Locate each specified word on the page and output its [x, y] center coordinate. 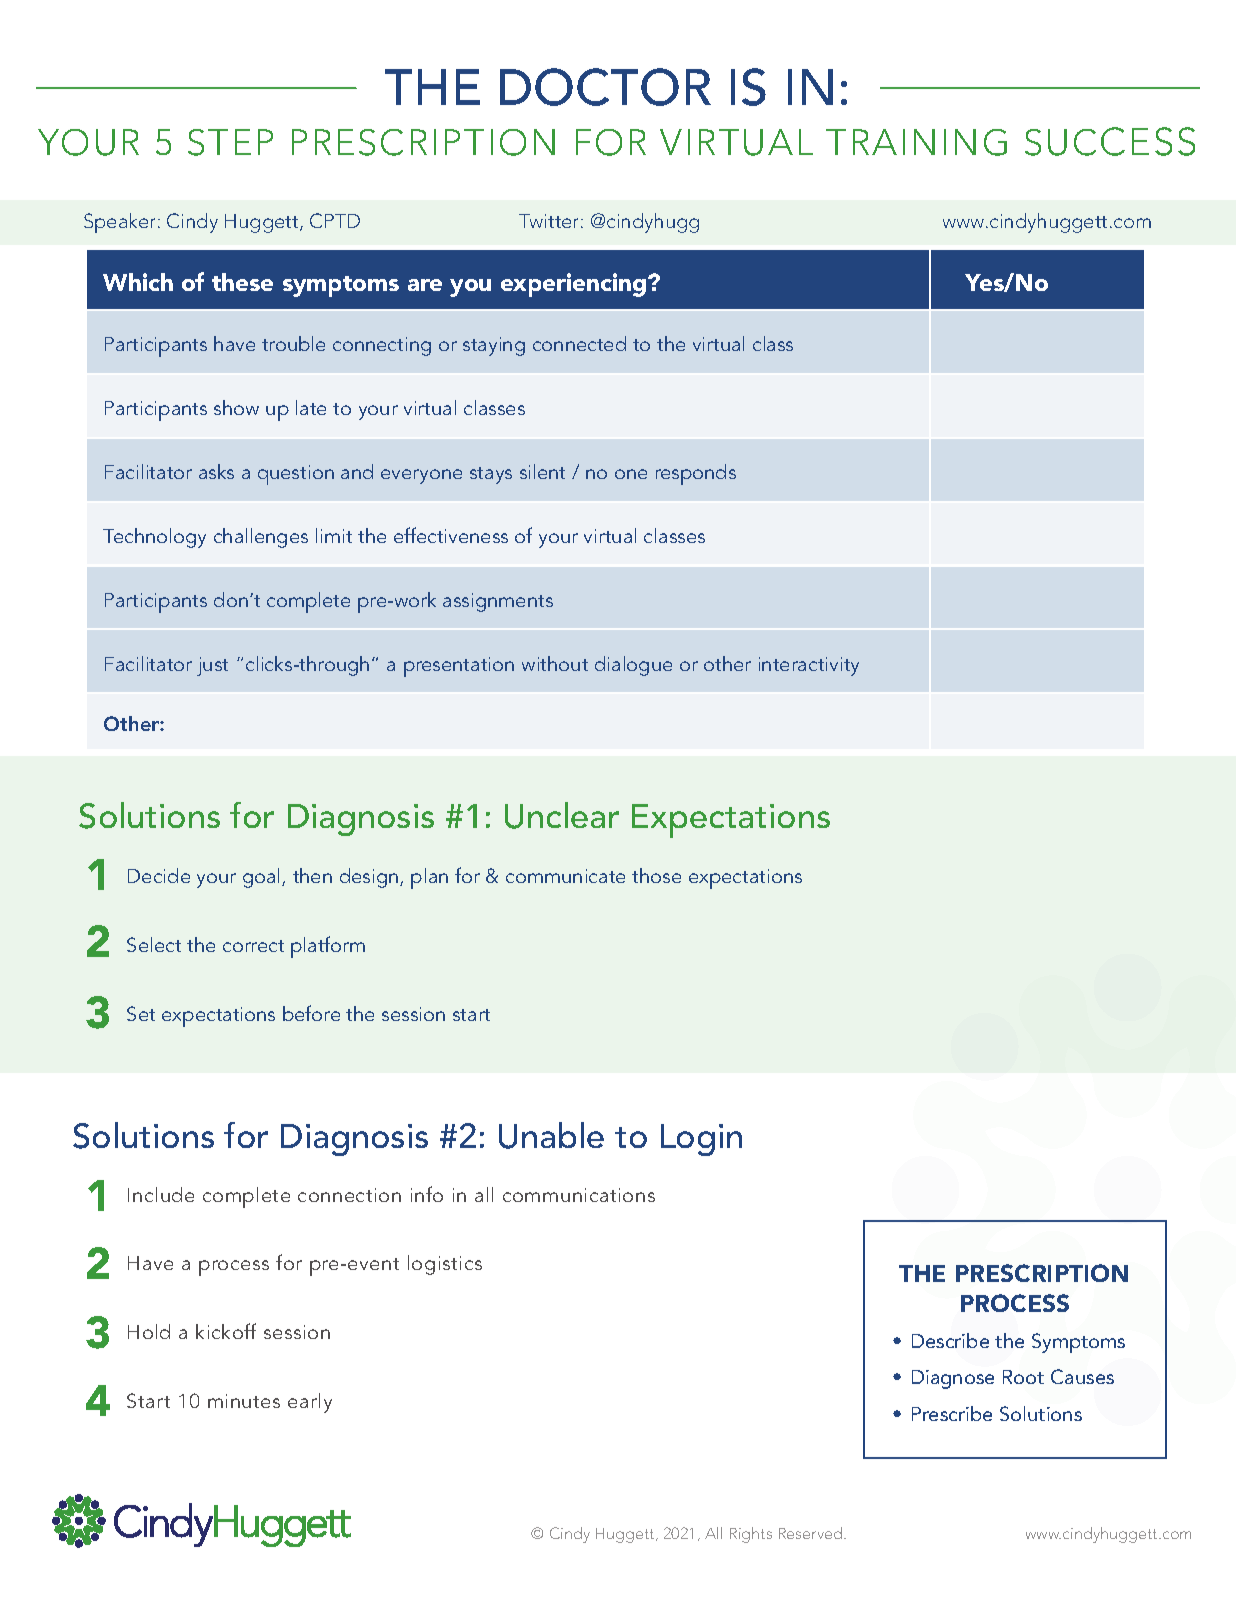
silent [542, 471]
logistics [445, 1265]
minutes [244, 1401]
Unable [551, 1135]
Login [701, 1140]
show [236, 407]
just [212, 666]
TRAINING [916, 142]
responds [696, 474]
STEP [230, 142]
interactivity [809, 666]
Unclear [562, 815]
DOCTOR [605, 87]
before [311, 1013]
